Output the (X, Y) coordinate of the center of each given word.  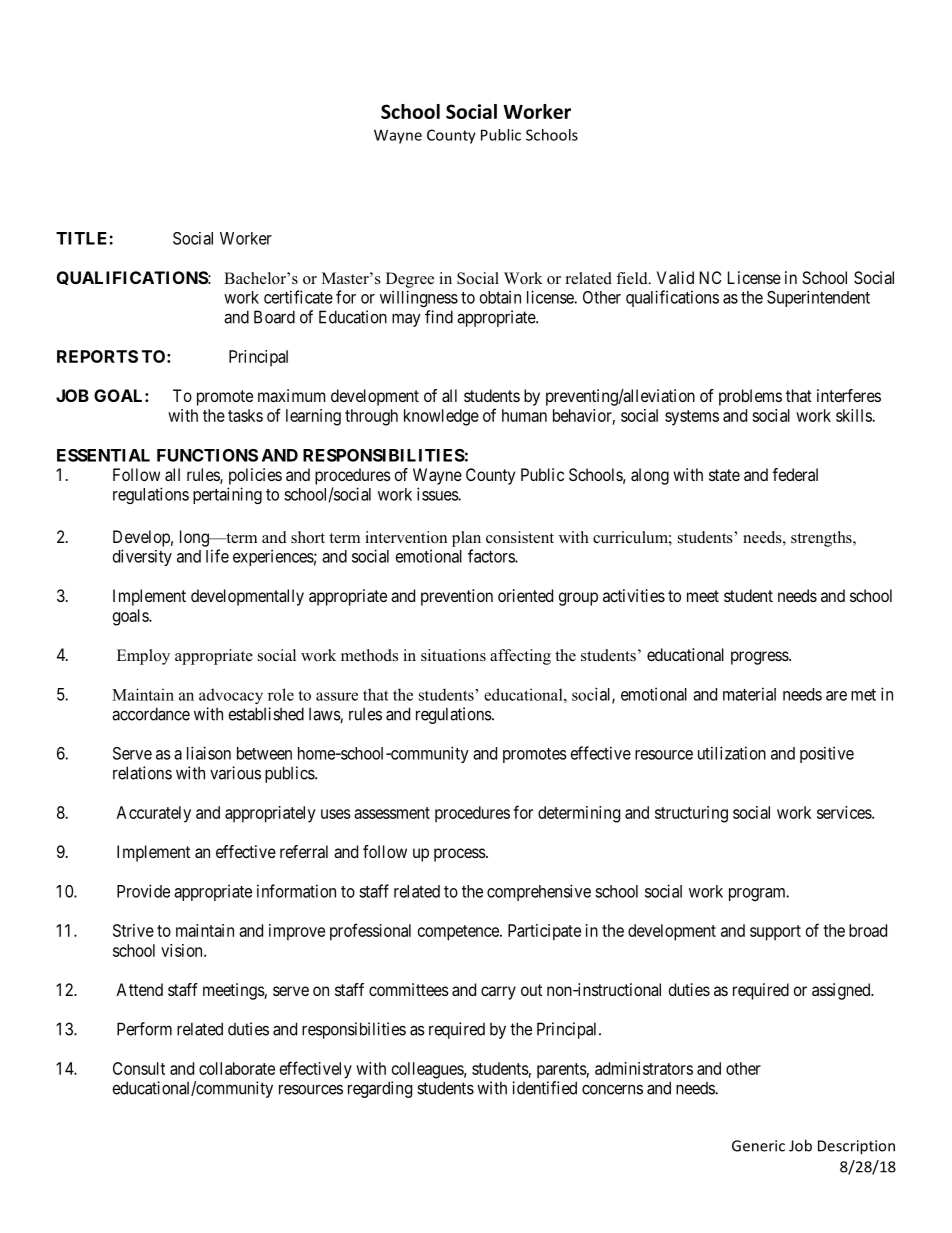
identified (544, 1088)
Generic (758, 1146)
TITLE (83, 238)
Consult (139, 1068)
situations (453, 655)
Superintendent (818, 298)
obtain (500, 297)
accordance (151, 714)
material (749, 694)
